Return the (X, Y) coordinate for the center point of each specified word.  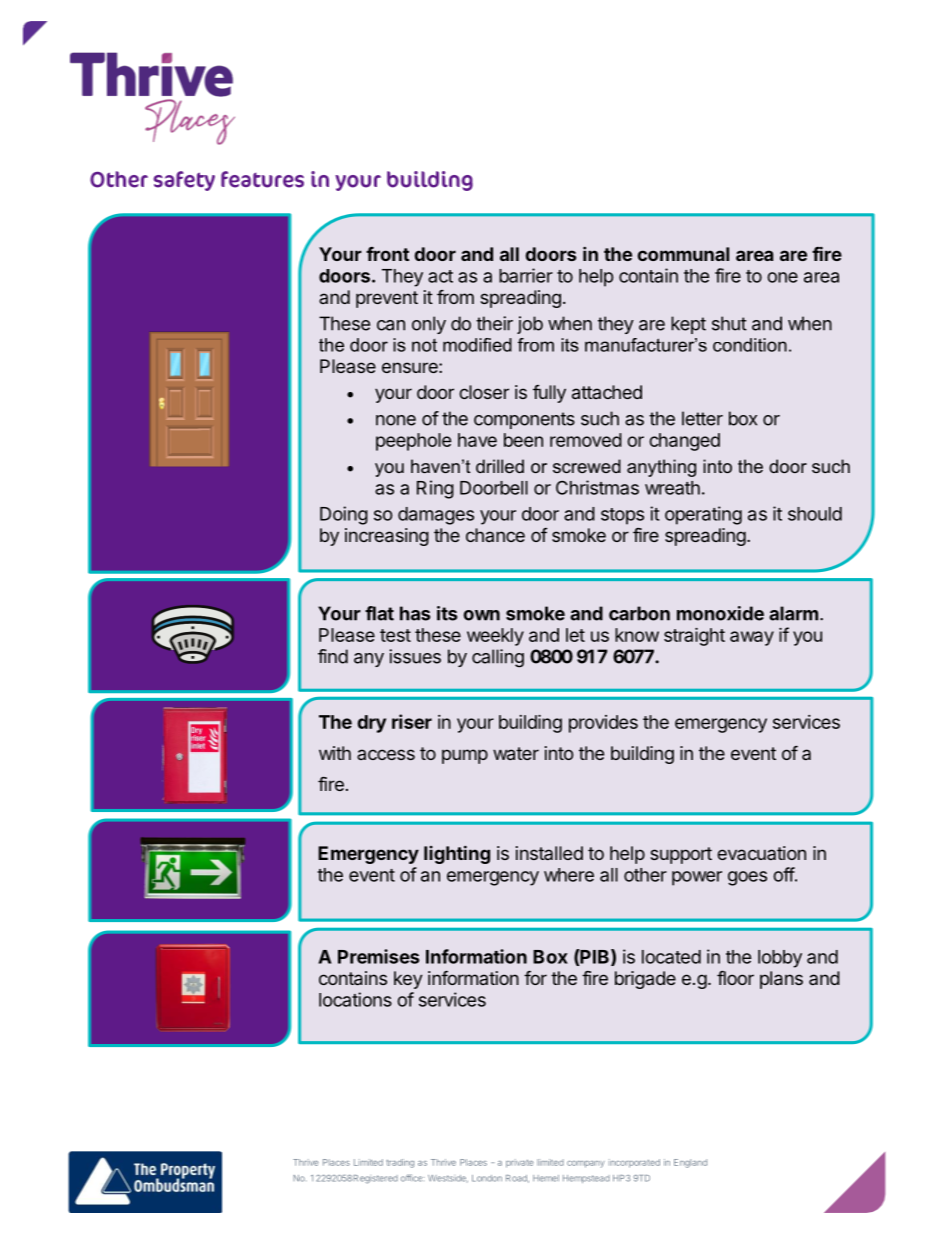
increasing (387, 537)
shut (729, 323)
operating (703, 515)
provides (603, 724)
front (387, 254)
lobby (780, 959)
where (569, 875)
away (752, 638)
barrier (526, 275)
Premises (379, 956)
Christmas (597, 487)
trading (400, 1163)
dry (371, 724)
